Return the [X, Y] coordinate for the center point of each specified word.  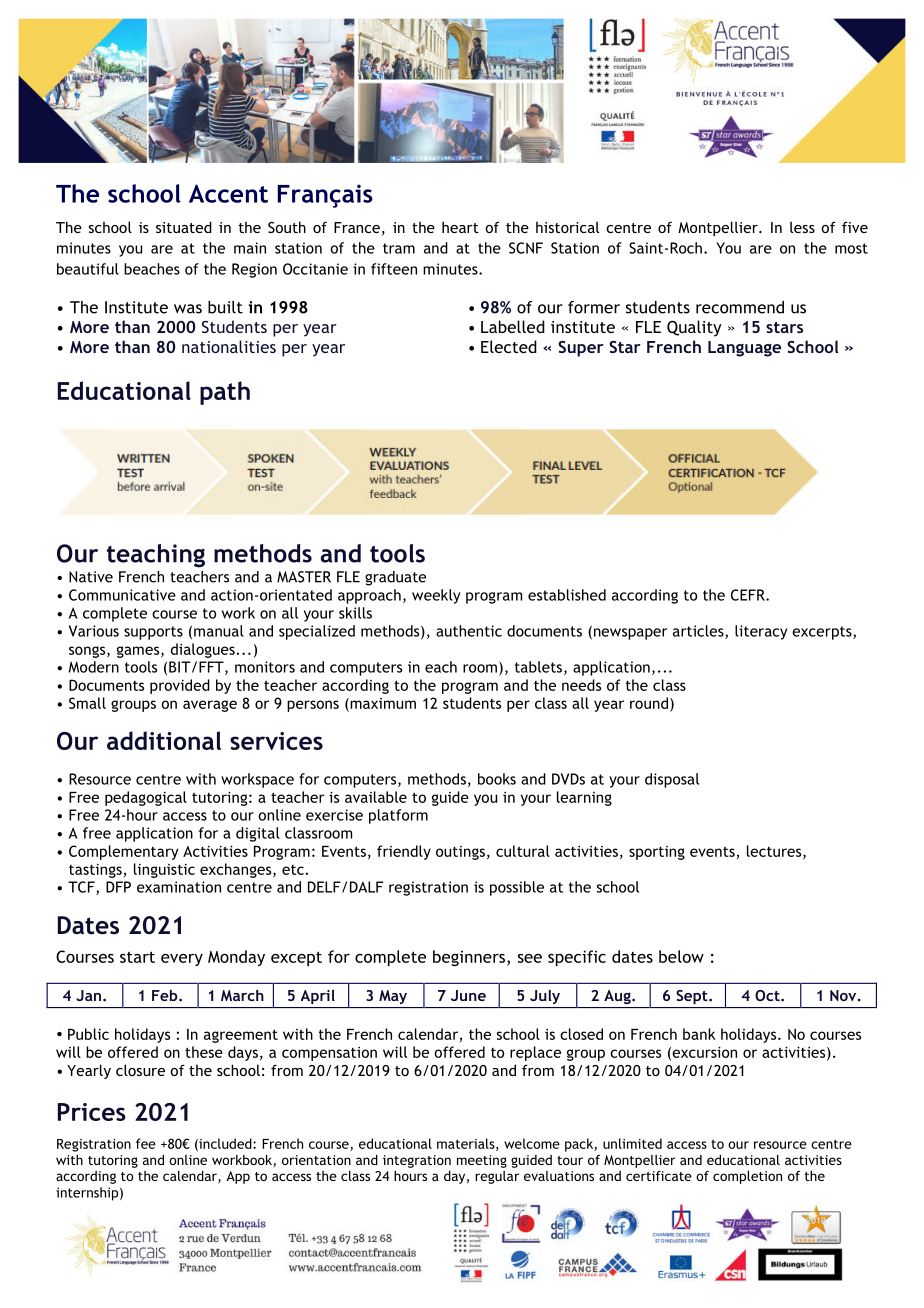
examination [179, 887]
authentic [469, 631]
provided [180, 686]
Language [744, 349]
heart [460, 227]
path [225, 393]
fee [146, 1143]
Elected [509, 346]
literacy [761, 632]
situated [184, 227]
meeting [482, 1161]
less [802, 227]
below [681, 956]
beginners [470, 958]
